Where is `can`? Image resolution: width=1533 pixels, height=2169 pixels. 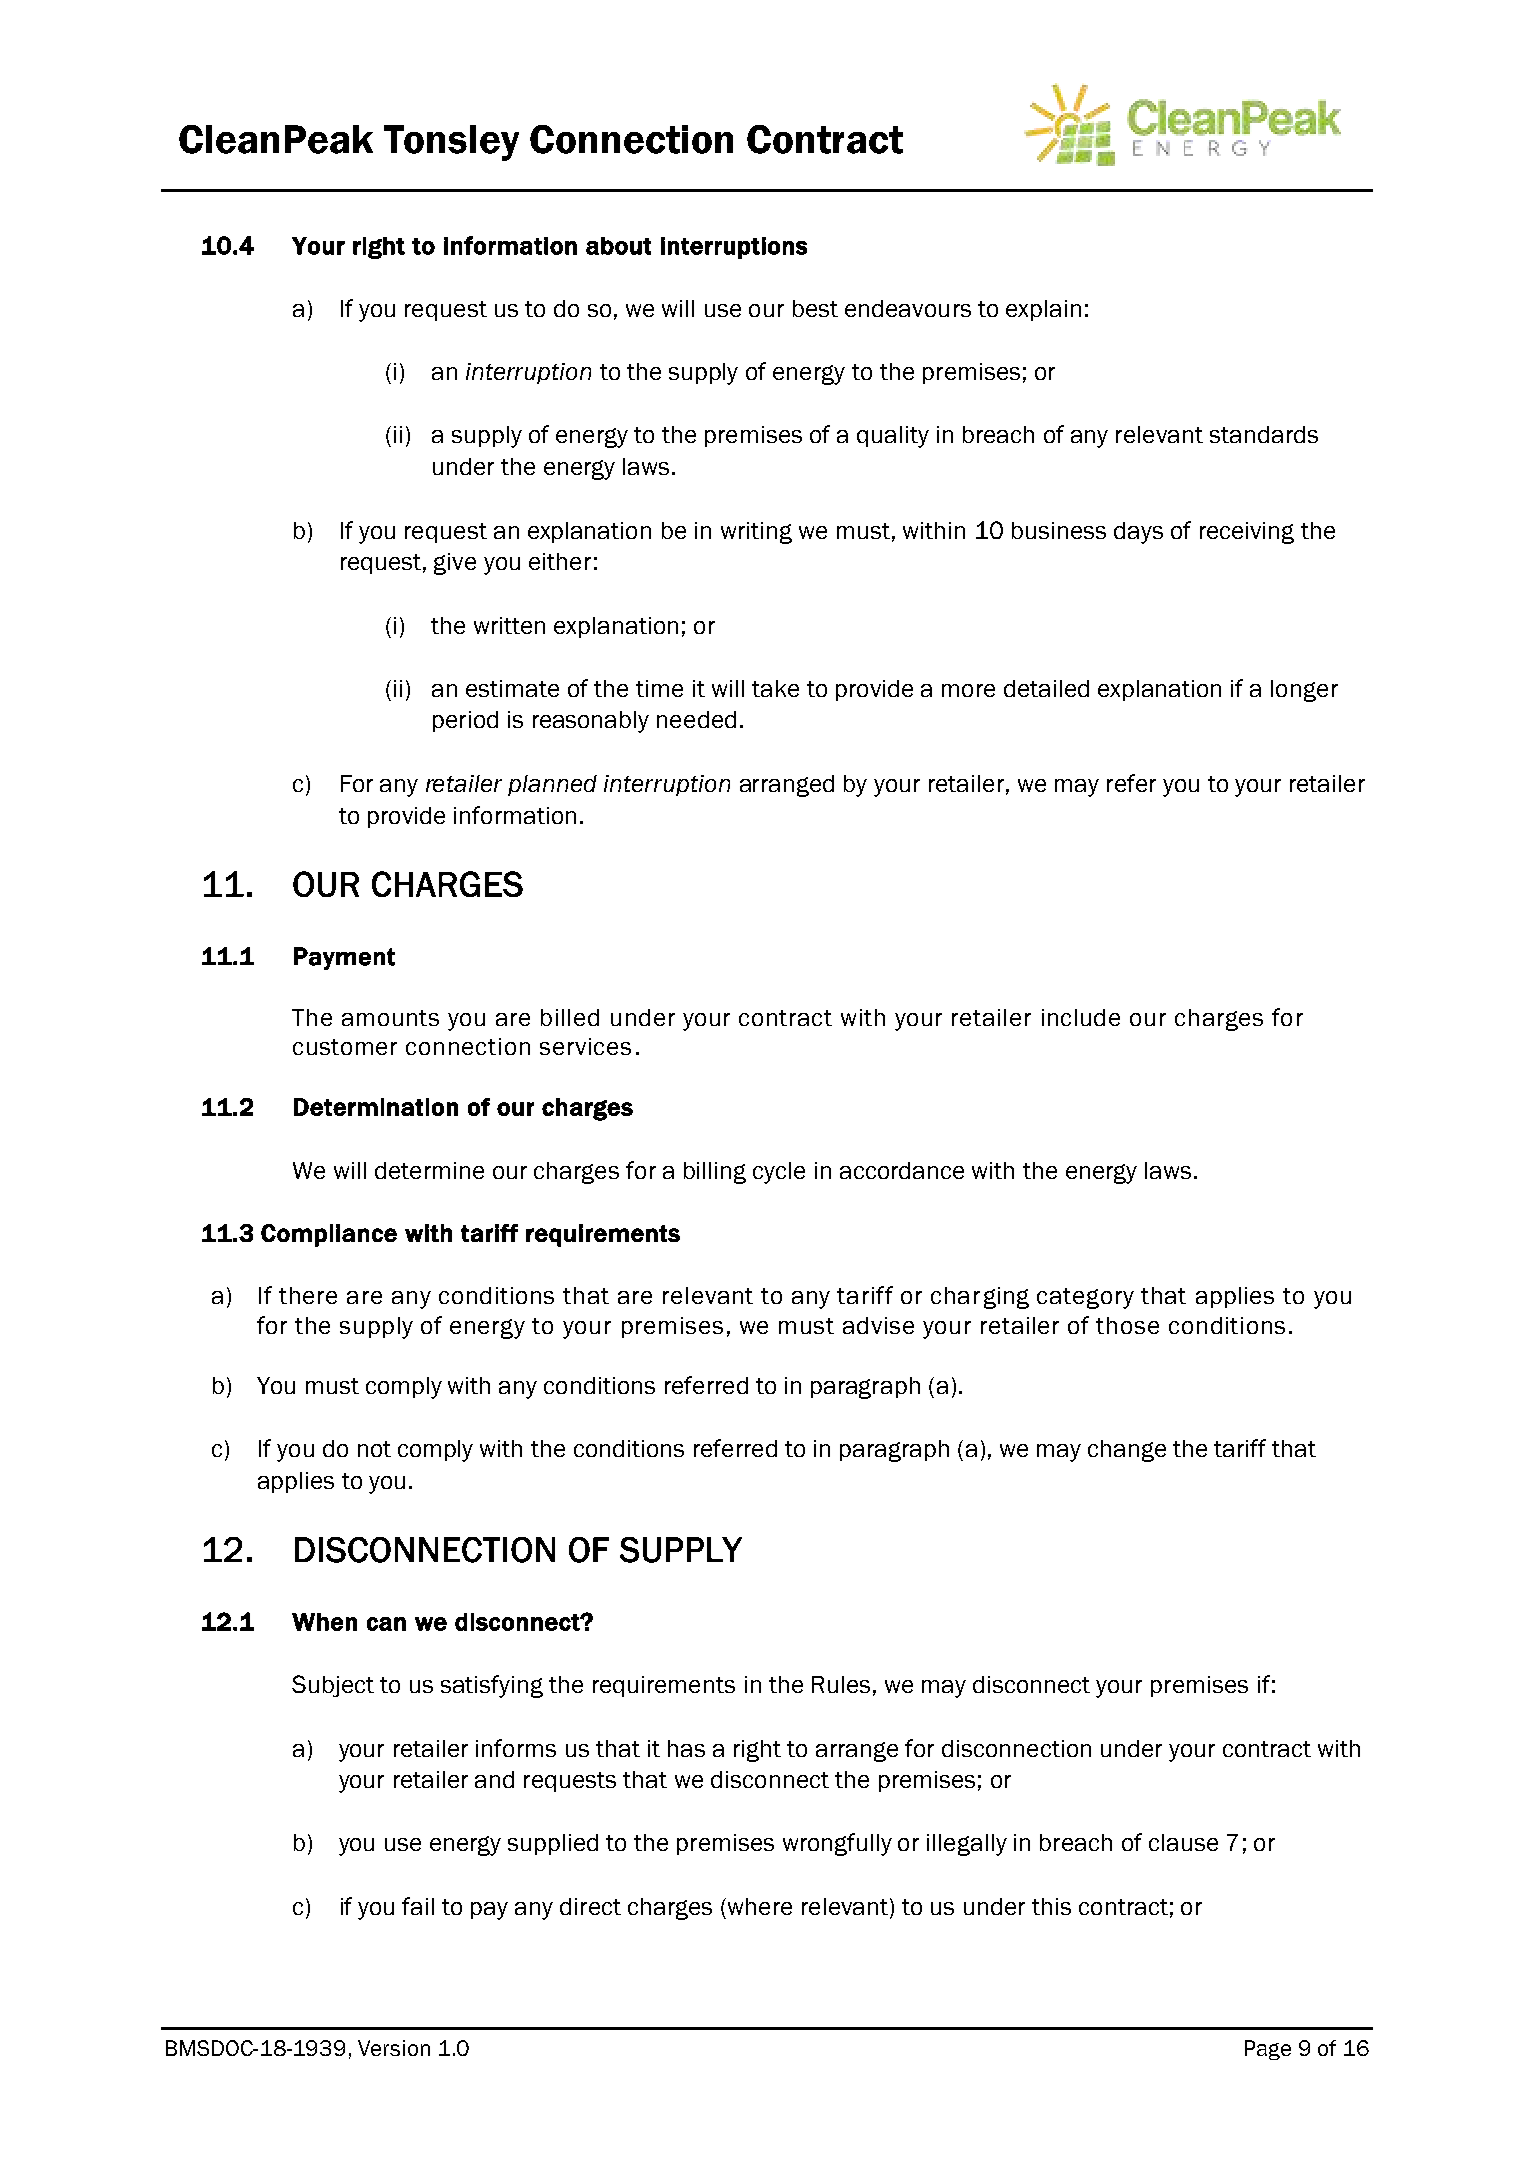 can is located at coordinates (386, 1624).
